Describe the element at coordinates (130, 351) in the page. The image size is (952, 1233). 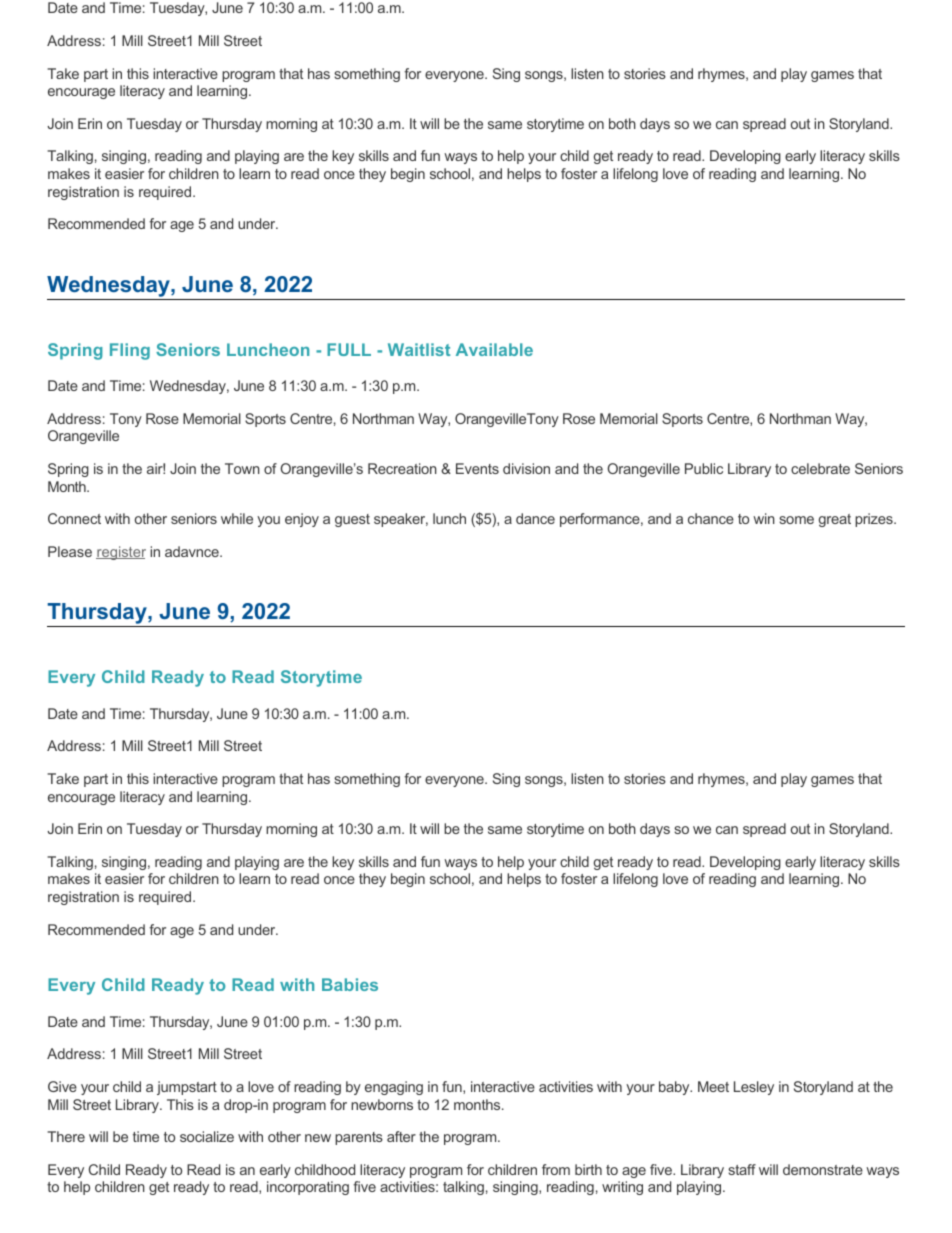
I see `Fling` at that location.
